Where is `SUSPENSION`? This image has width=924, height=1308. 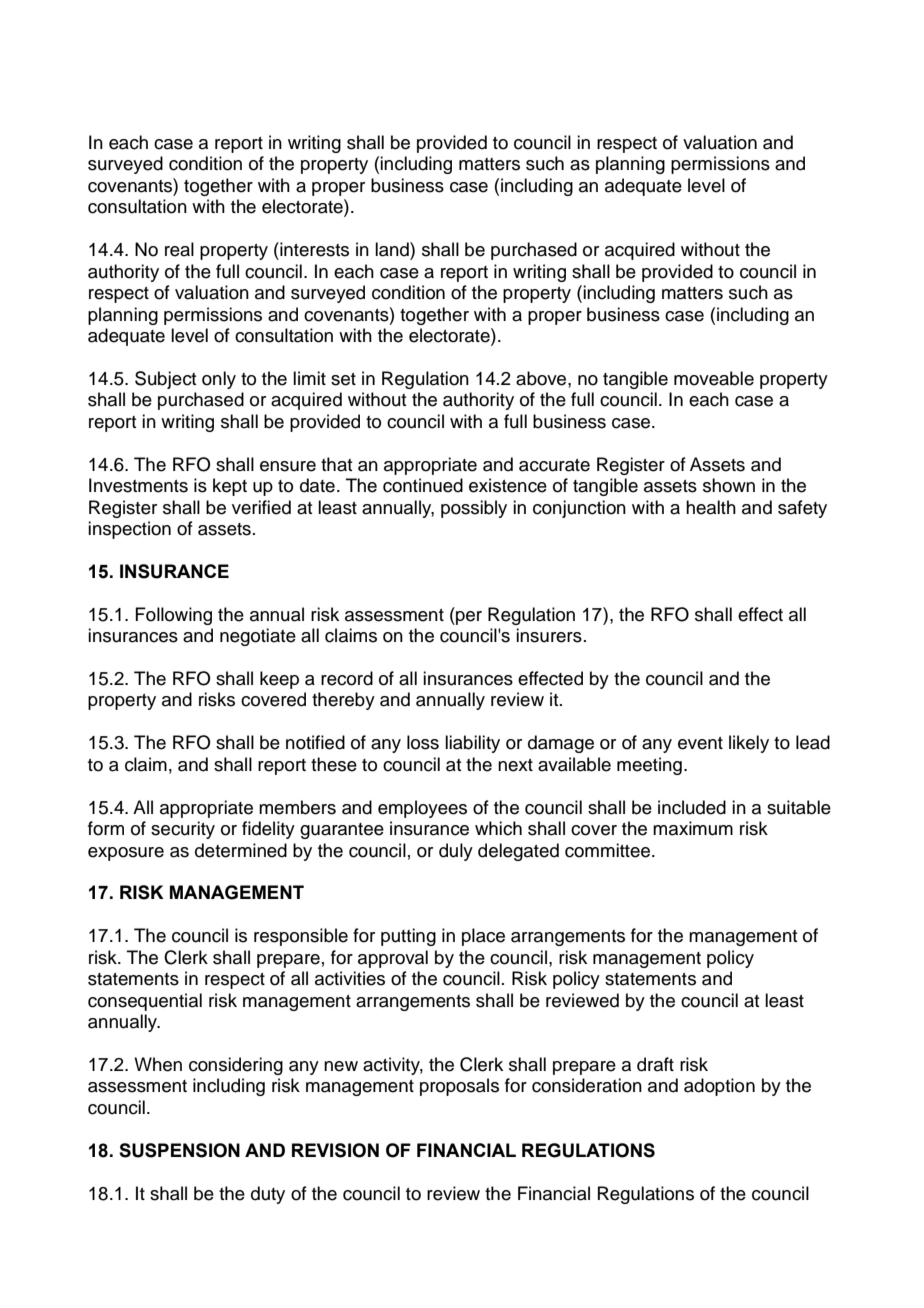
SUSPENSION is located at coordinates (179, 1150).
